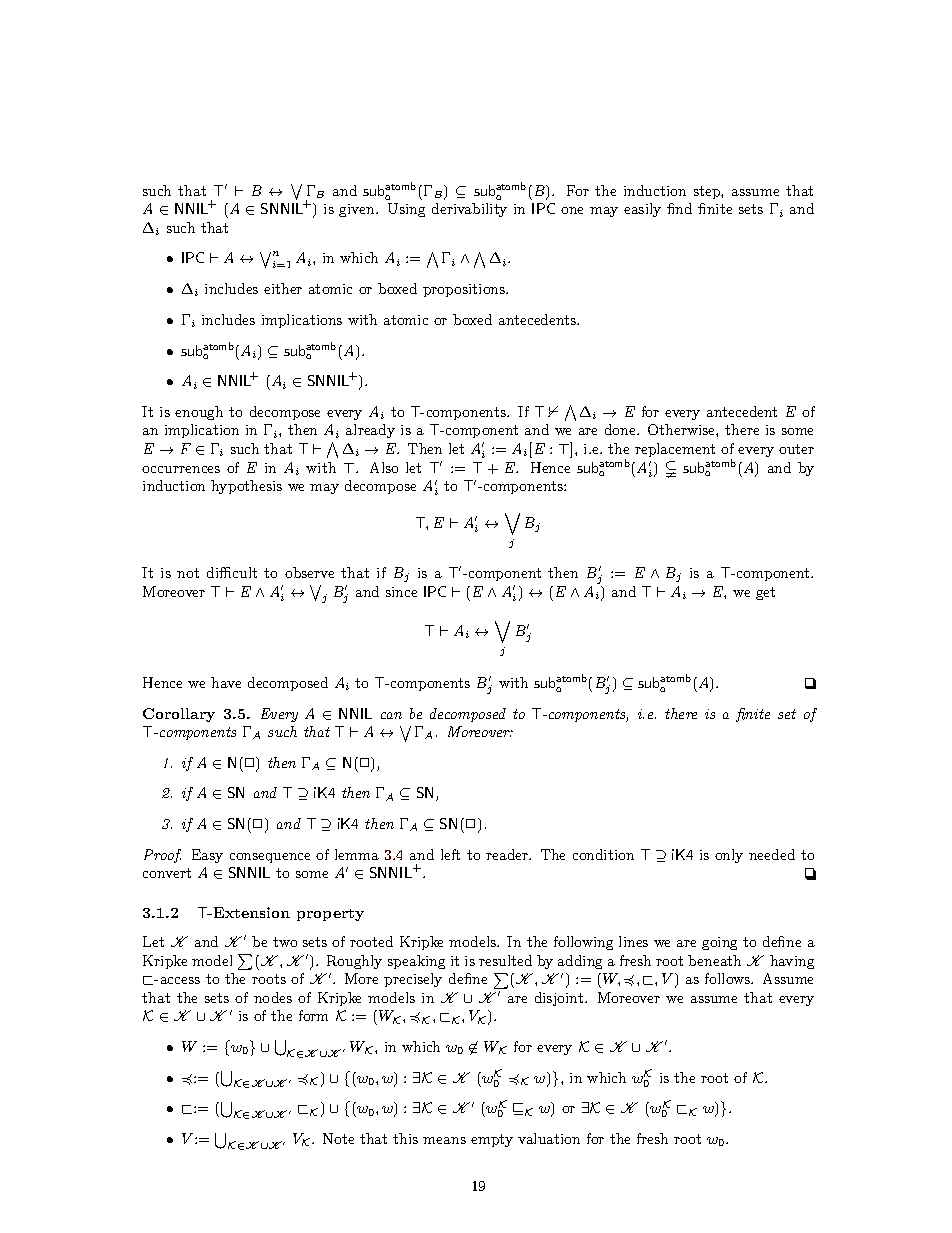 Image resolution: width=952 pixels, height=1233 pixels. Describe the element at coordinates (679, 208) in the screenshot. I see `find` at that location.
